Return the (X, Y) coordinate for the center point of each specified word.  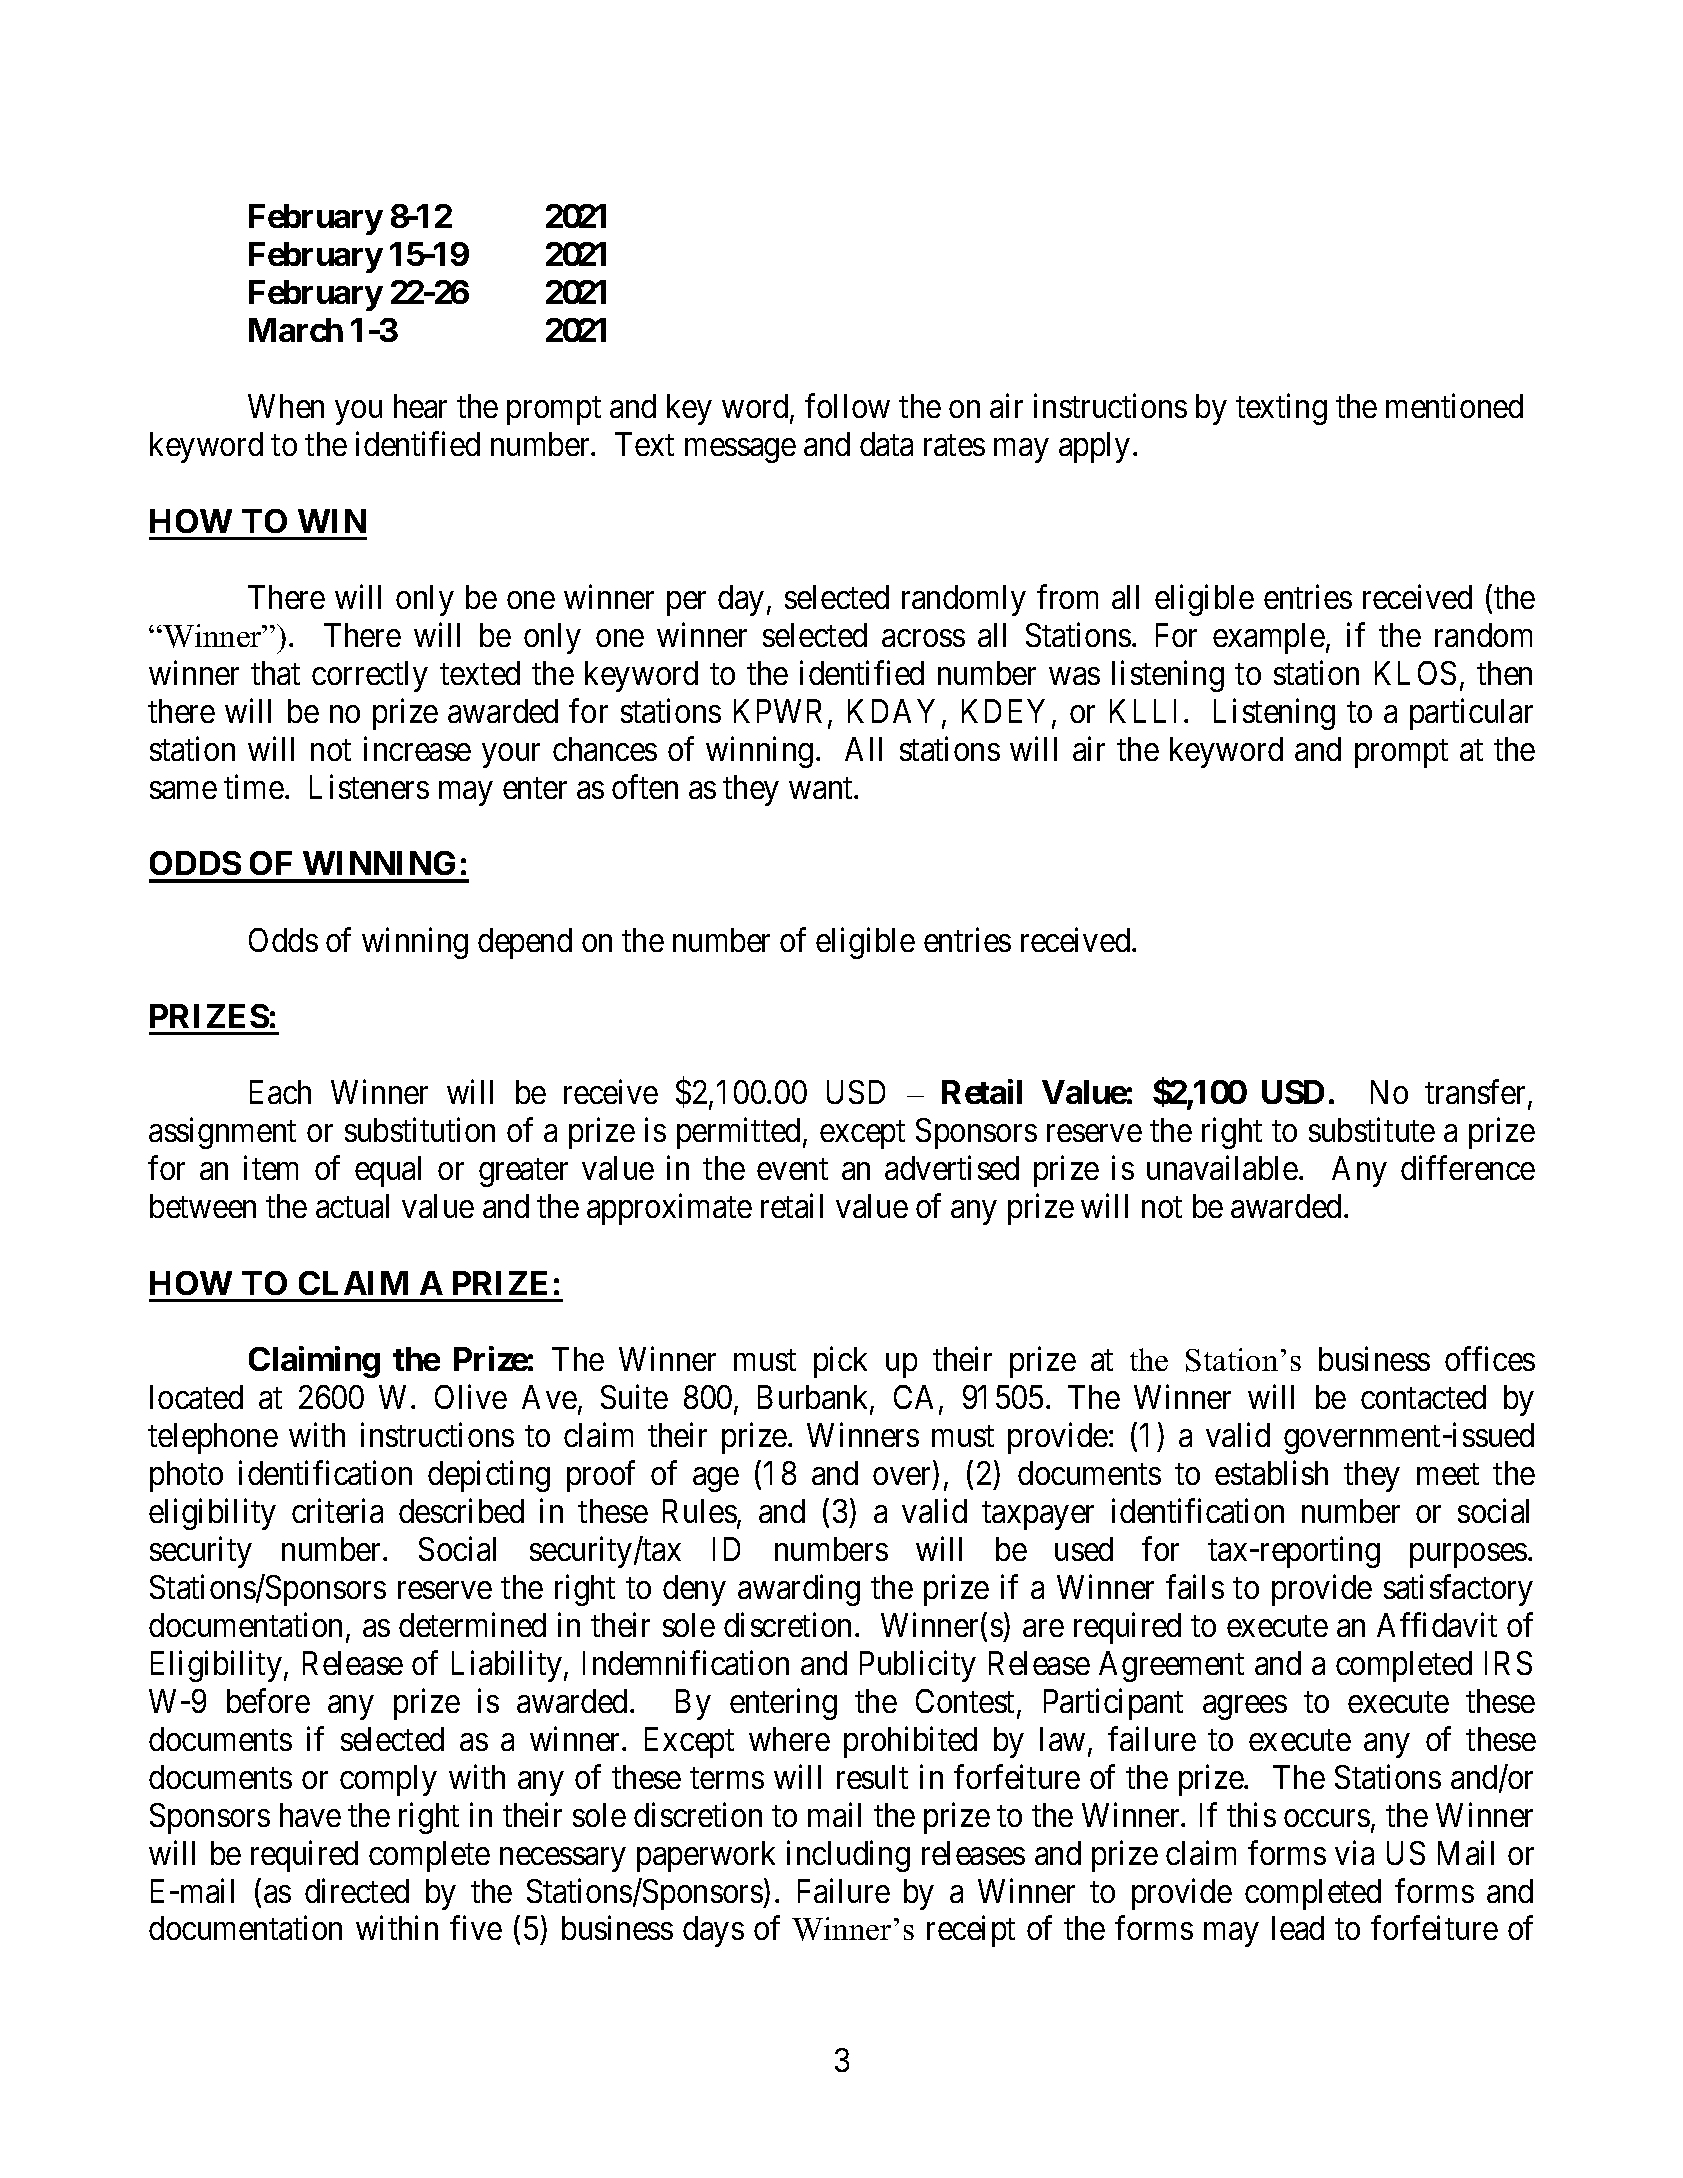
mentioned (1454, 405)
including (848, 1856)
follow (847, 405)
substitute (1372, 1130)
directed (357, 1890)
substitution (420, 1130)
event (792, 1169)
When (286, 406)
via (1354, 1852)
